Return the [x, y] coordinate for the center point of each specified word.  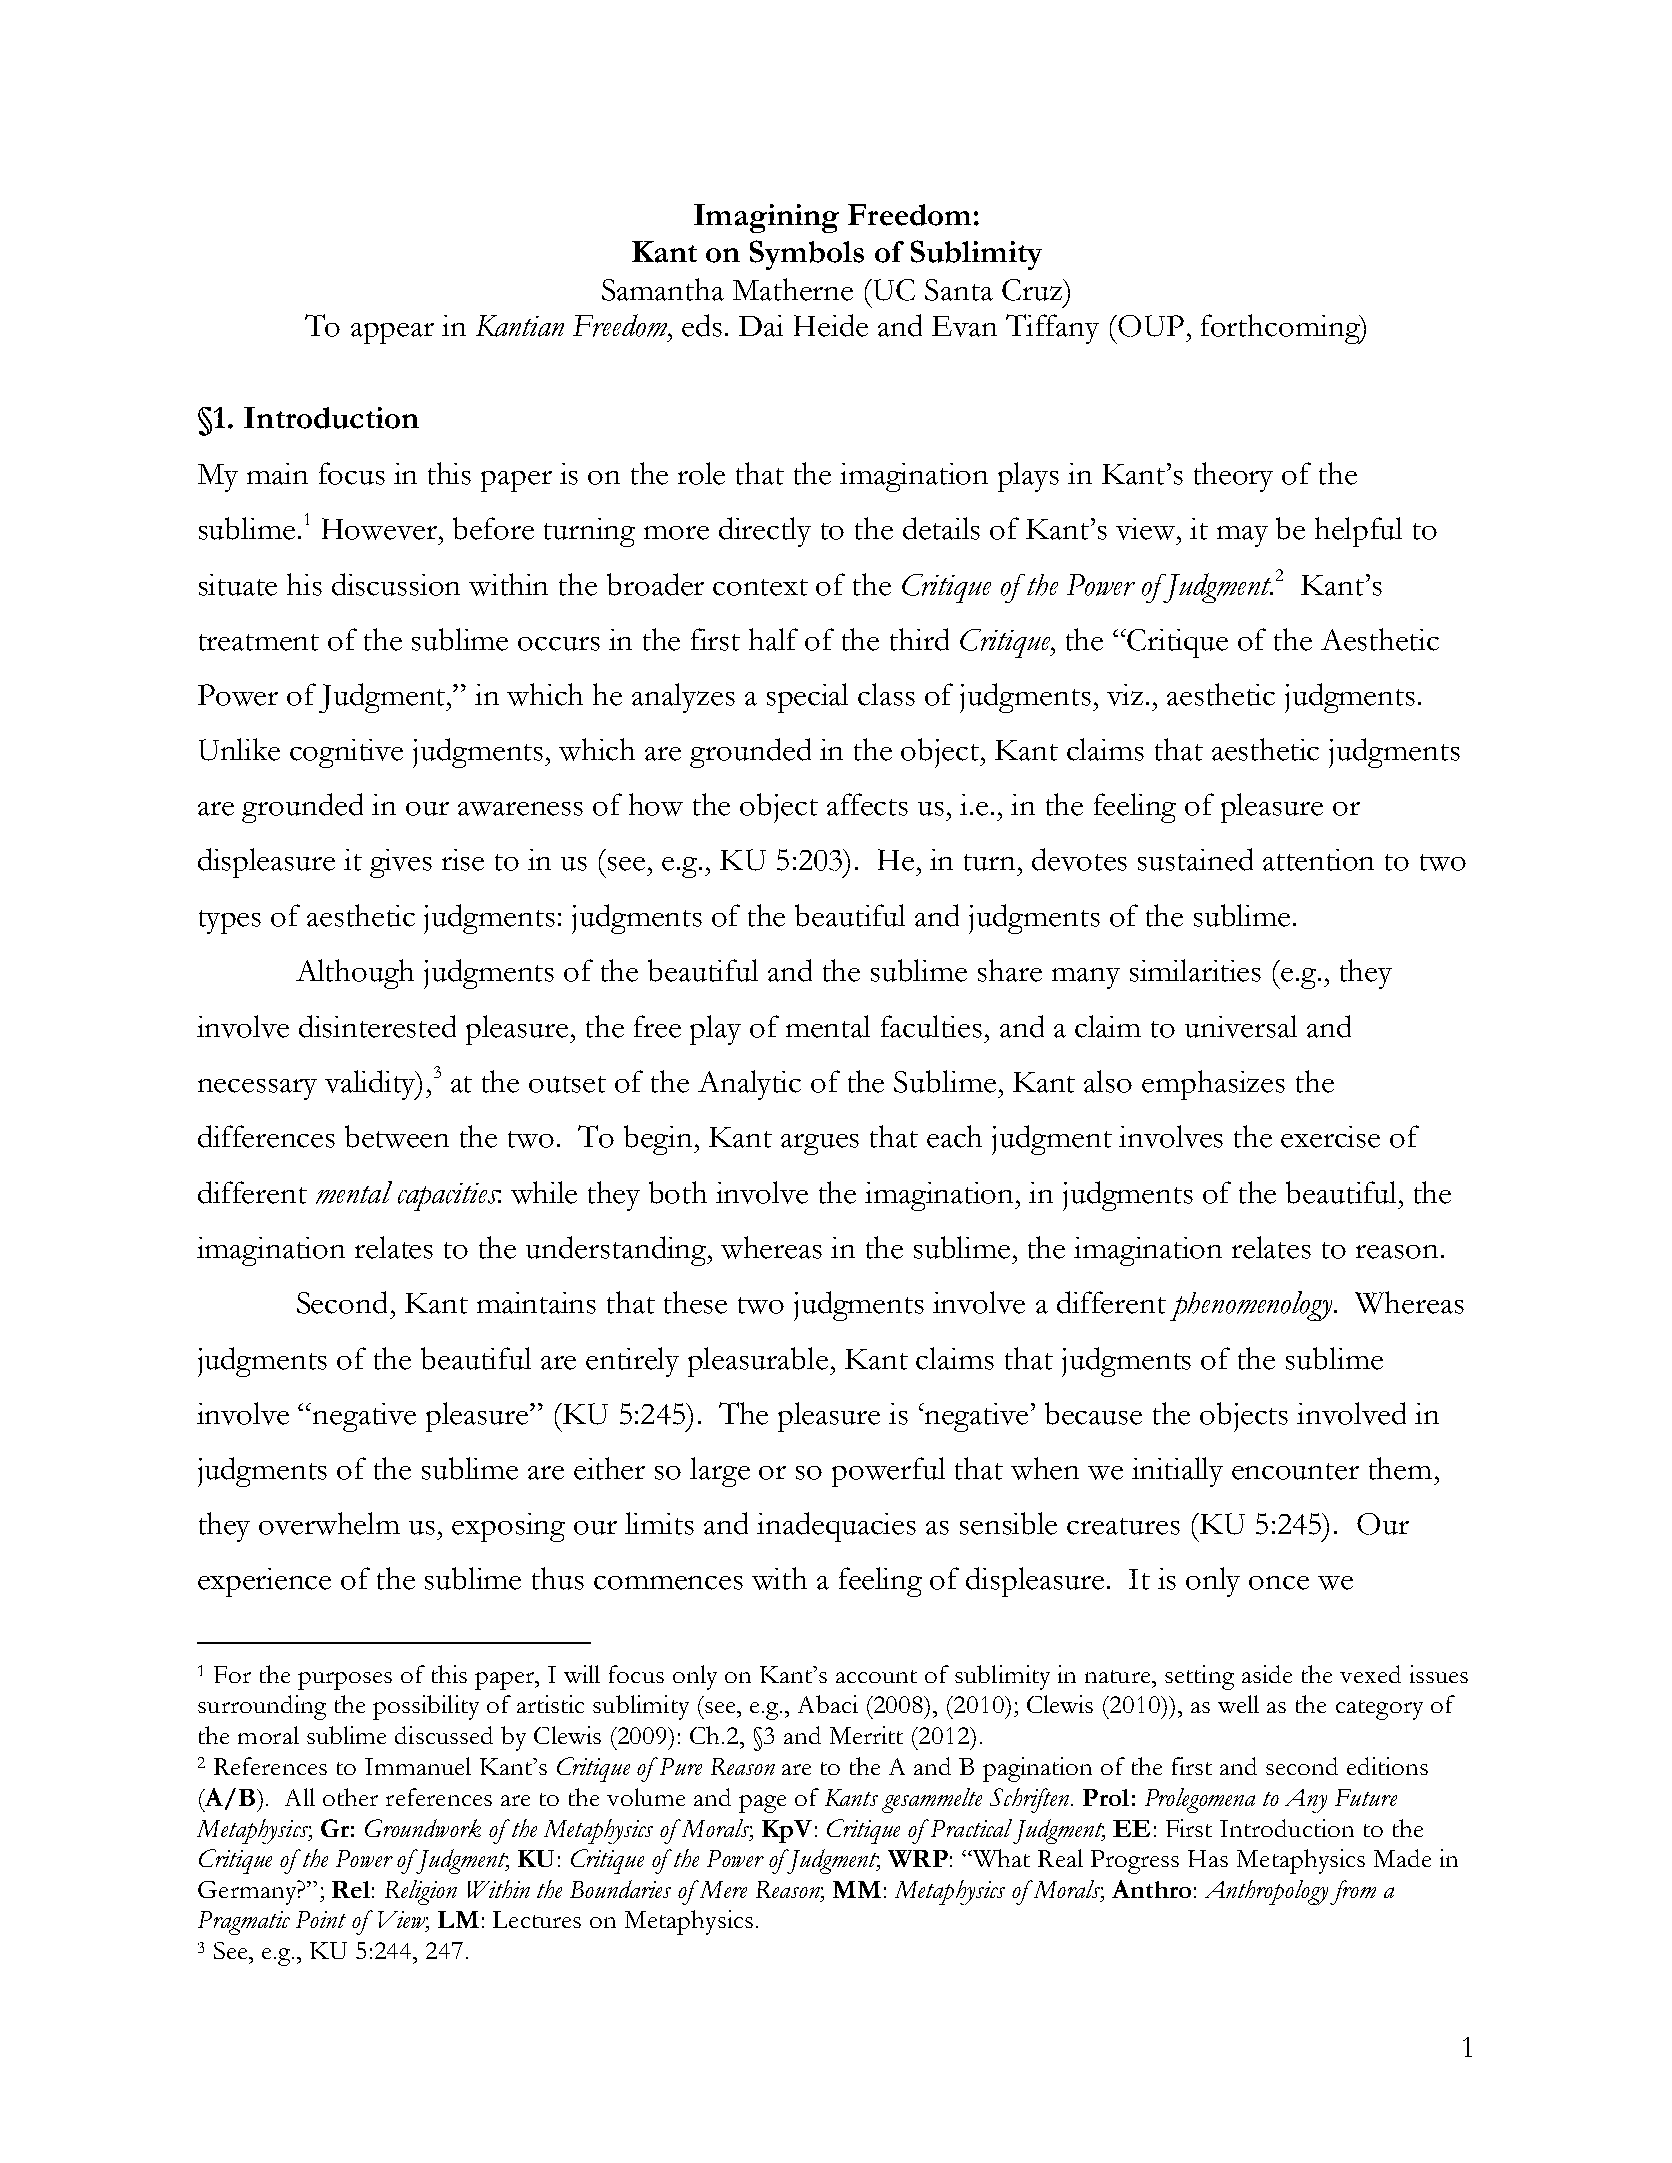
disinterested [377, 1026]
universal [1241, 1026]
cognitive [346, 753]
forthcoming [1281, 329]
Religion [421, 1892]
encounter [1295, 1471]
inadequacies [836, 1527]
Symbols [807, 255]
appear [392, 333]
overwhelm [329, 1523]
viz [1125, 695]
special [807, 698]
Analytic [749, 1085]
